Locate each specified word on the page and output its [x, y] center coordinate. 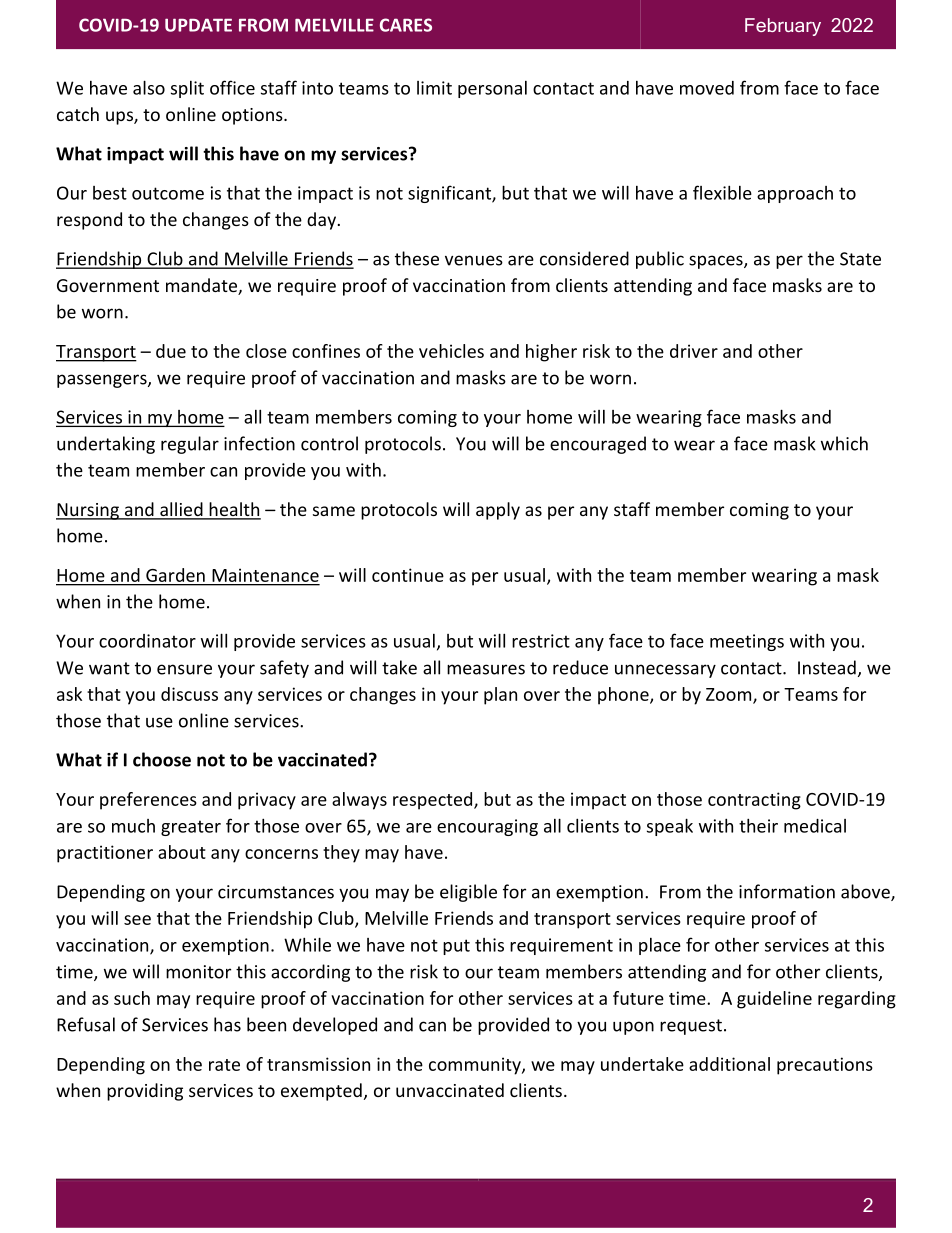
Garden [175, 575]
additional [729, 1064]
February [783, 27]
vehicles [451, 351]
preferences [148, 801]
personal [492, 89]
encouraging [487, 827]
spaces [717, 262]
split [187, 89]
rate [224, 1065]
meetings [747, 642]
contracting [754, 801]
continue [408, 575]
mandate [202, 286]
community [476, 1066]
